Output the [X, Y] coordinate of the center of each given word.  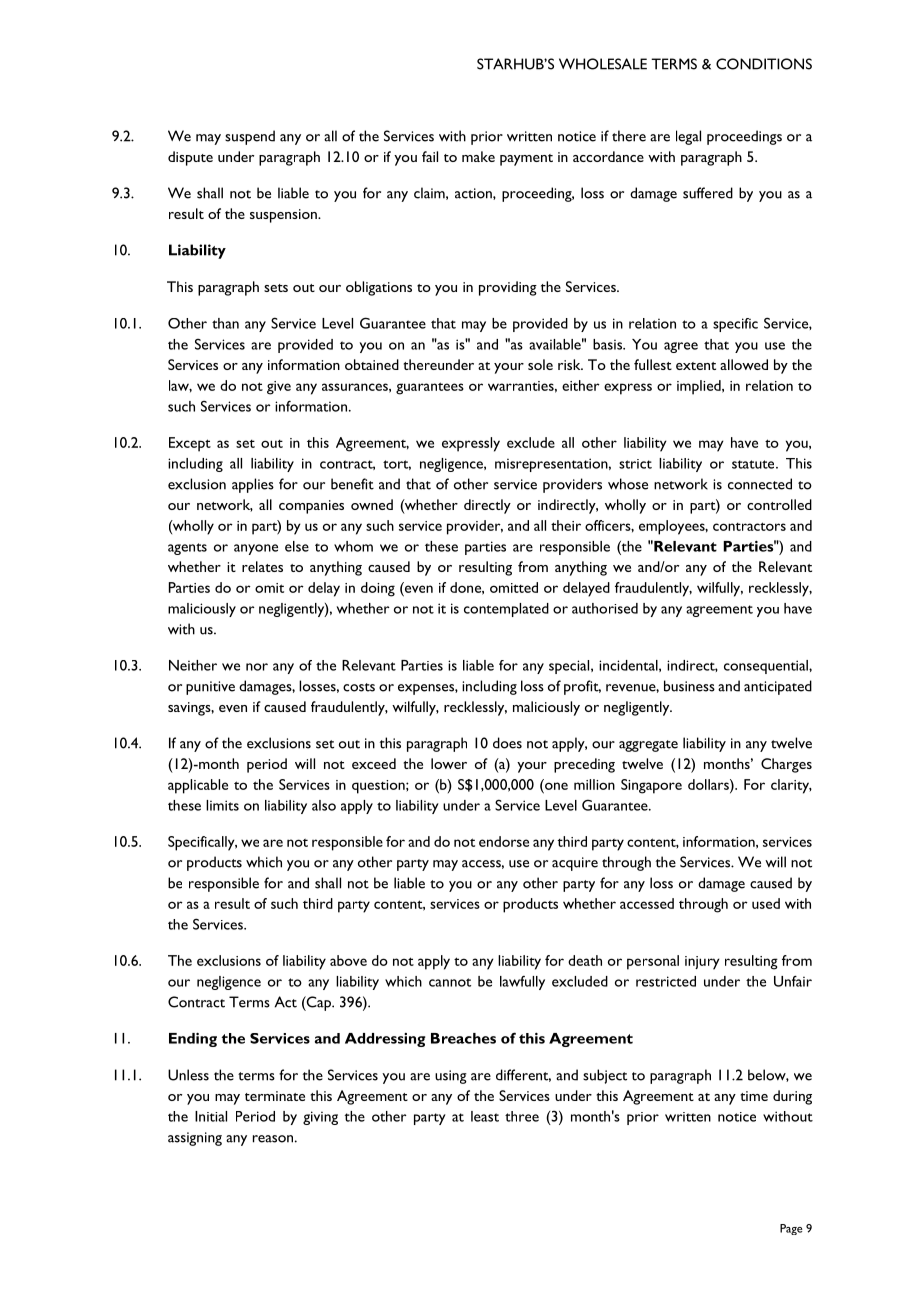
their [566, 525]
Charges [786, 765]
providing [508, 288]
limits [222, 805]
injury [702, 963]
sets [276, 288]
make [478, 156]
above [348, 960]
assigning [195, 1139]
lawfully [522, 983]
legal [688, 137]
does [507, 743]
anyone [256, 549]
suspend [250, 137]
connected [760, 484]
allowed [744, 364]
